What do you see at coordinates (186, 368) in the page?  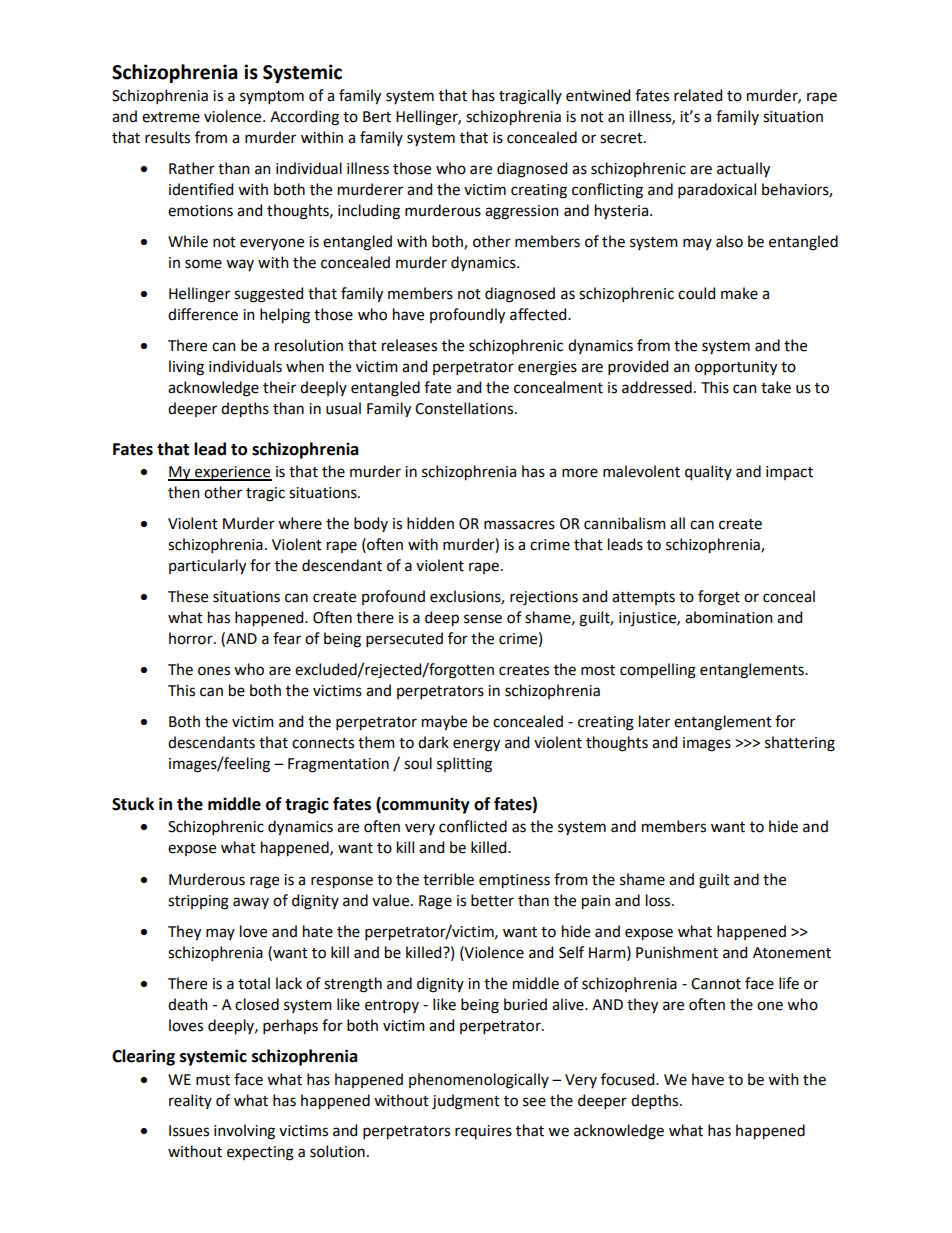 I see `living` at bounding box center [186, 368].
